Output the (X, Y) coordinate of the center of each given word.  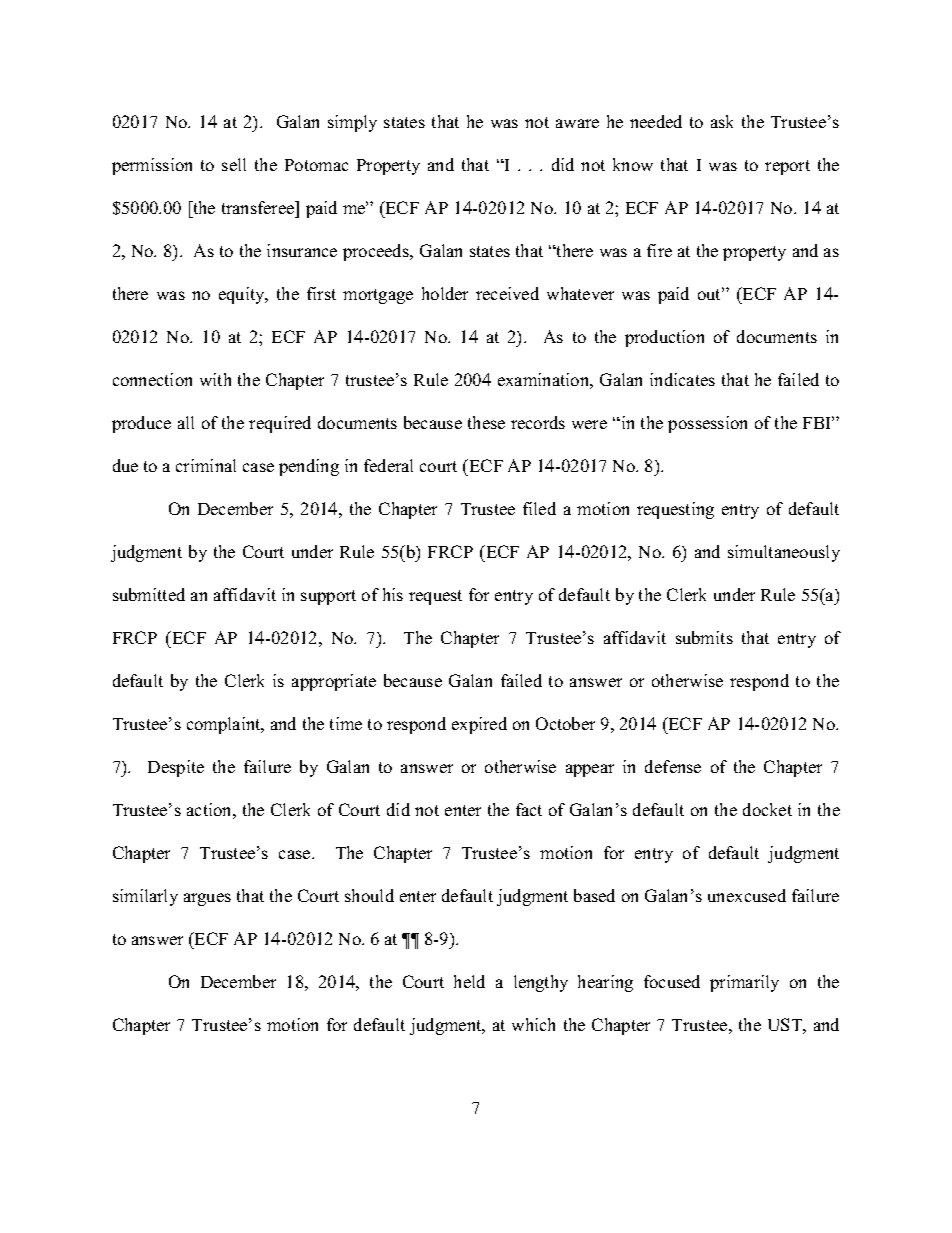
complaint (225, 725)
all (186, 422)
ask (722, 121)
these (486, 422)
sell (234, 164)
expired (479, 725)
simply (352, 123)
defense (673, 766)
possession (707, 424)
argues (207, 899)
